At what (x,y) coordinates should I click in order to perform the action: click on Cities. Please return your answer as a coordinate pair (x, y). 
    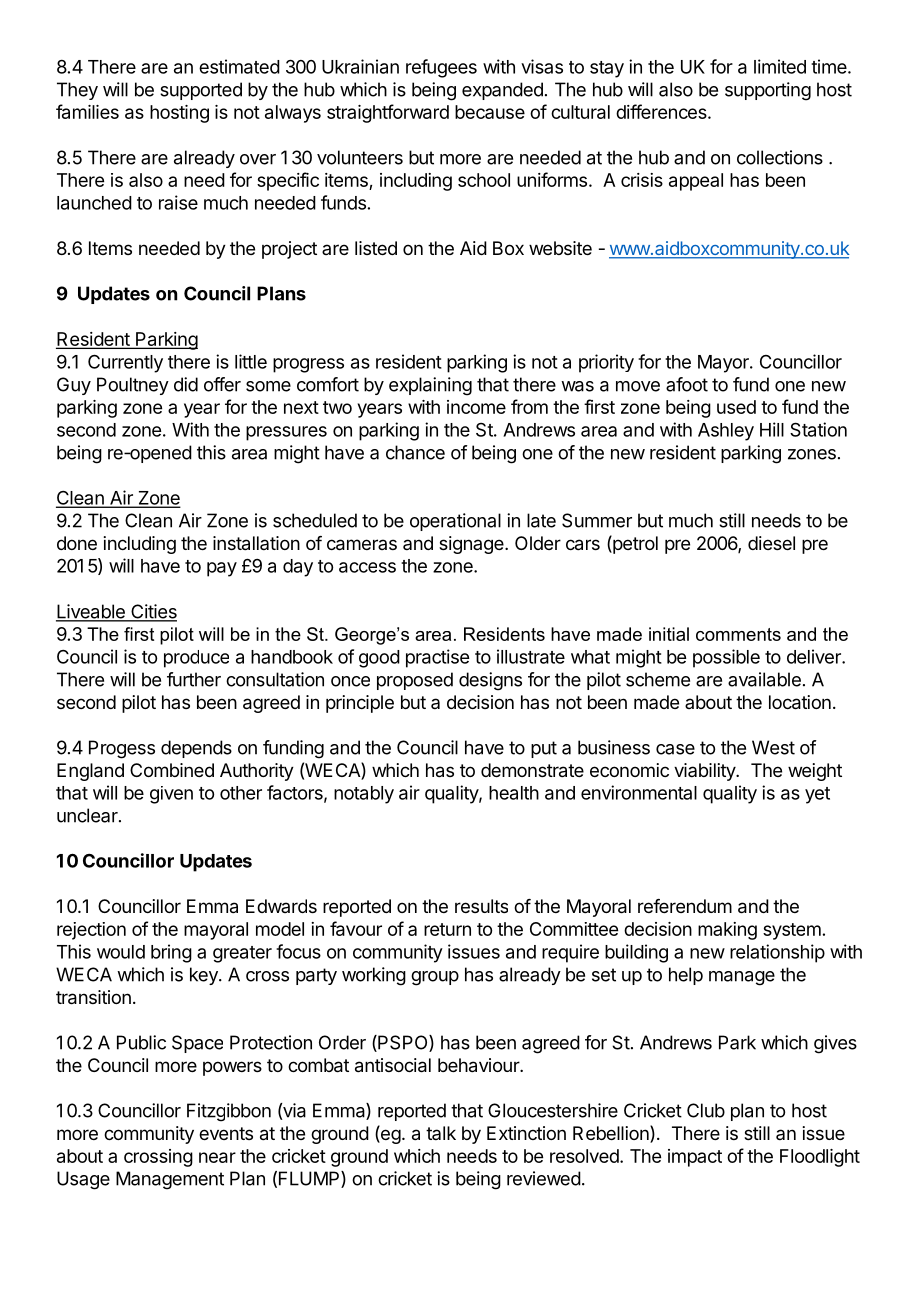
    Looking at the image, I should click on (153, 612).
